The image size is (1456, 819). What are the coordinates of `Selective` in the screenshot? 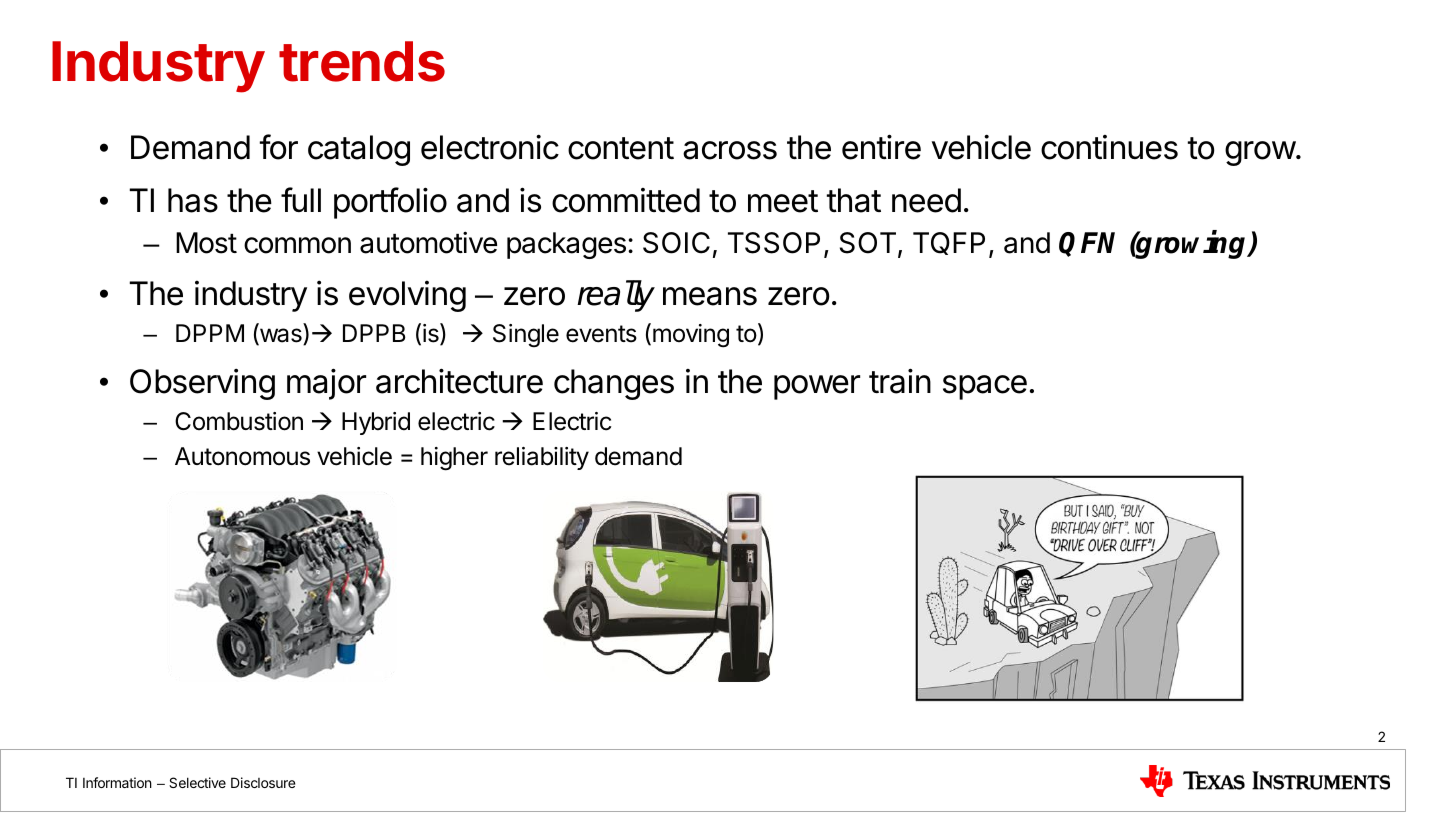 It's located at (197, 782).
